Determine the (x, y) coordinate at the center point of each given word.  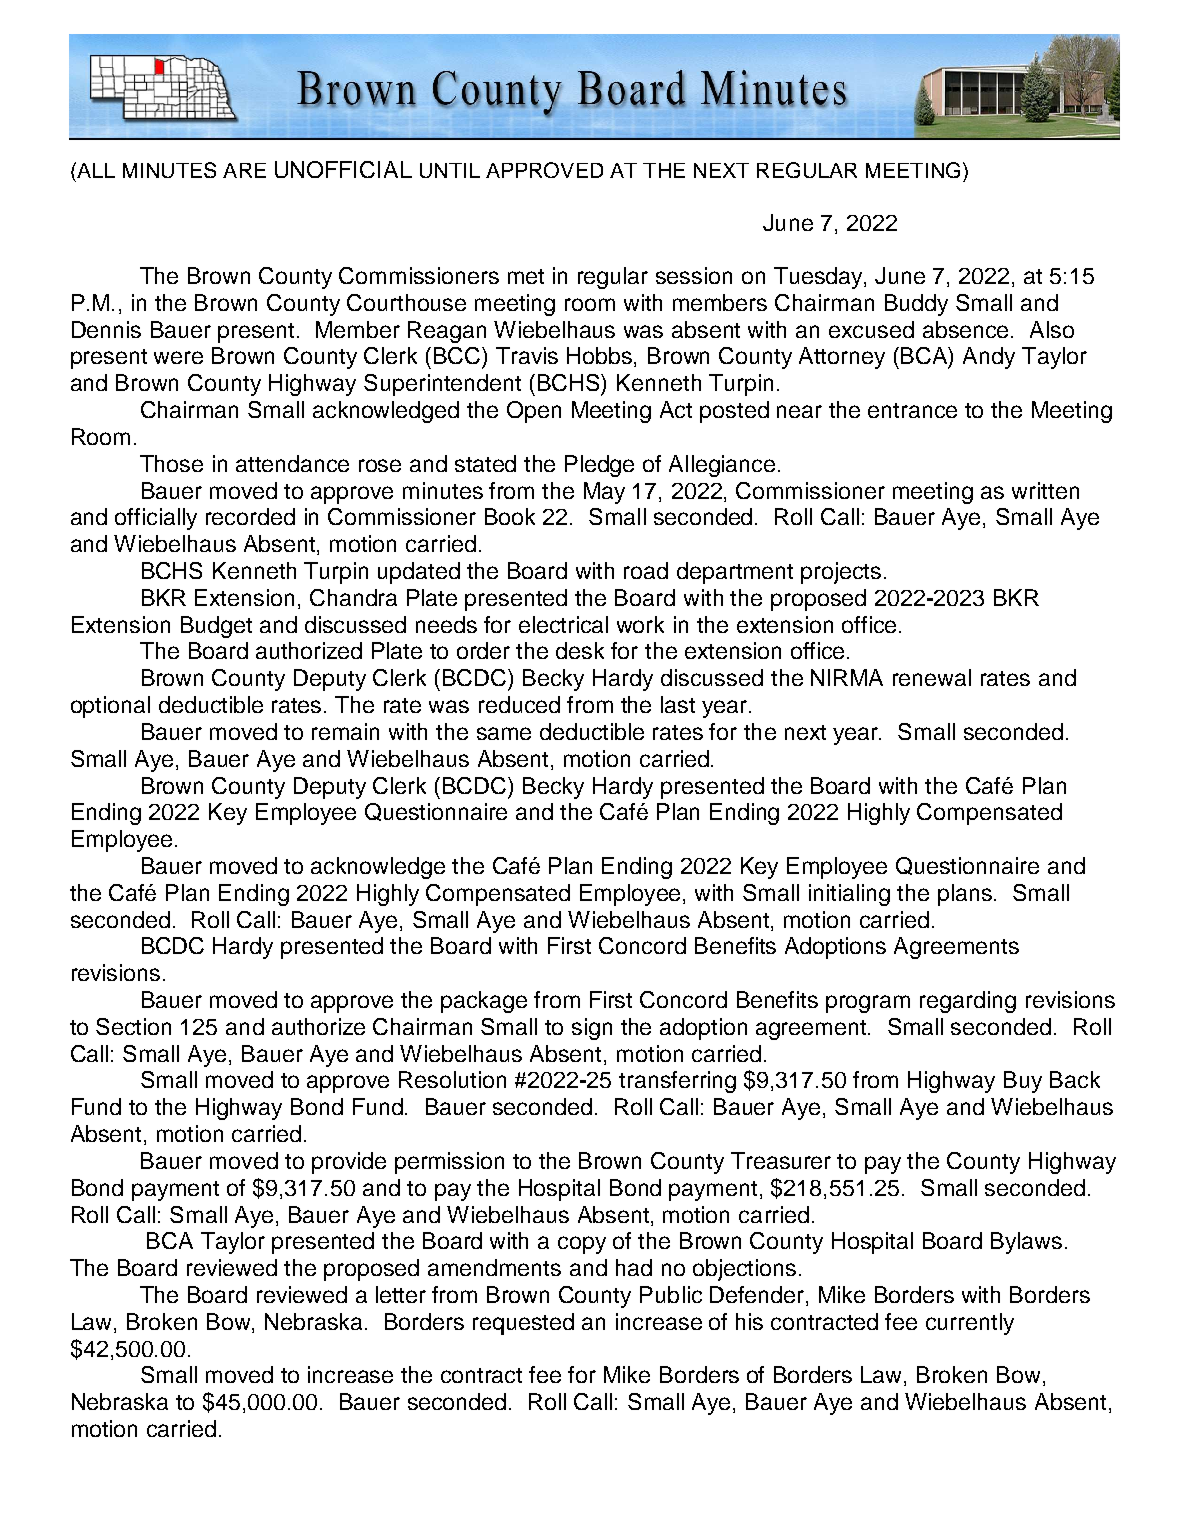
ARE (244, 170)
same (504, 733)
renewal (932, 677)
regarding (968, 1002)
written (1045, 490)
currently (970, 1324)
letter (401, 1294)
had (634, 1267)
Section (133, 1026)
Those (171, 463)
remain (345, 731)
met (526, 276)
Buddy (916, 305)
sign (592, 1029)
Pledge (599, 466)
